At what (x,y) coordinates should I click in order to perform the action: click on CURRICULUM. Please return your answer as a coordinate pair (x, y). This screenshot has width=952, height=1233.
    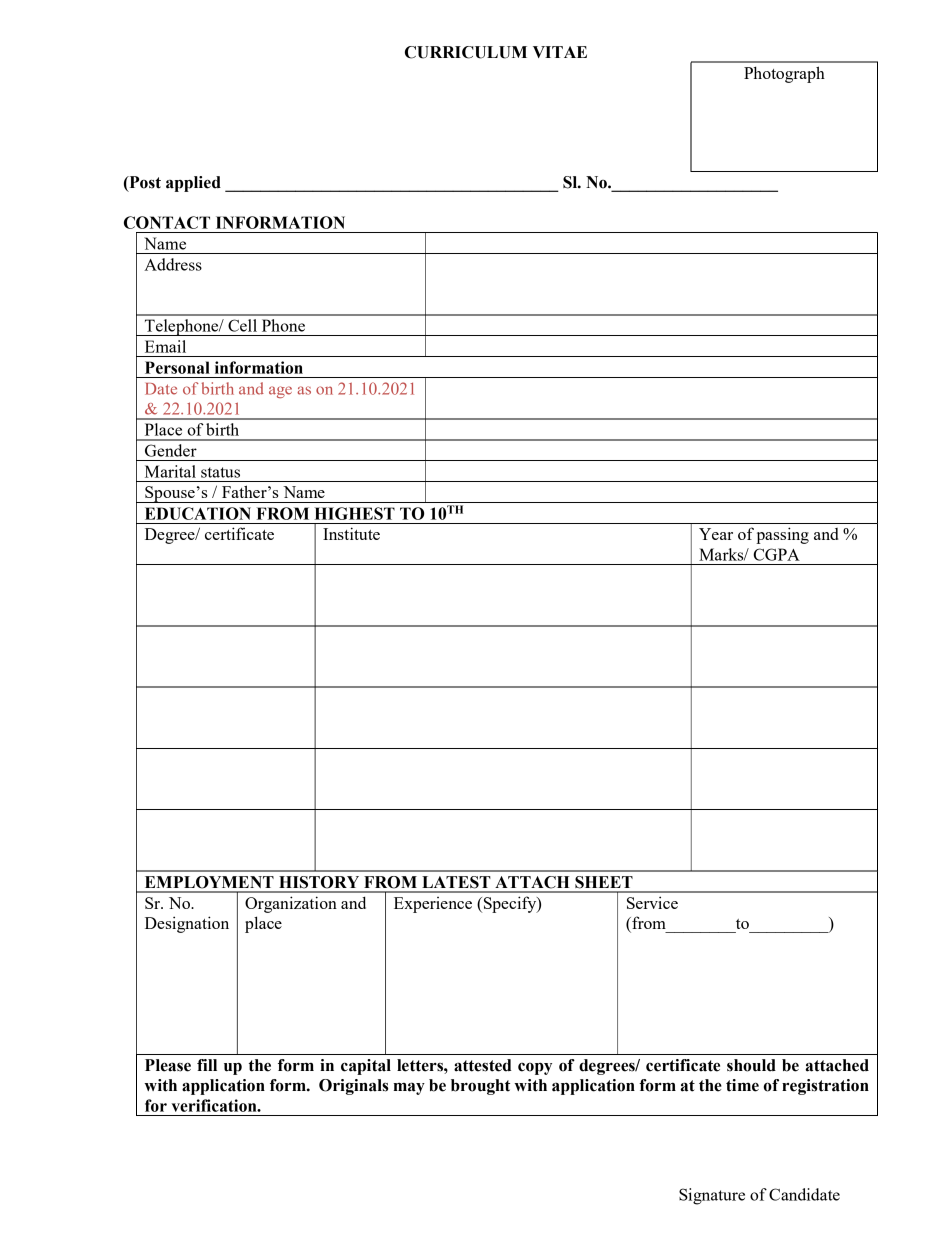
    Looking at the image, I should click on (466, 52).
